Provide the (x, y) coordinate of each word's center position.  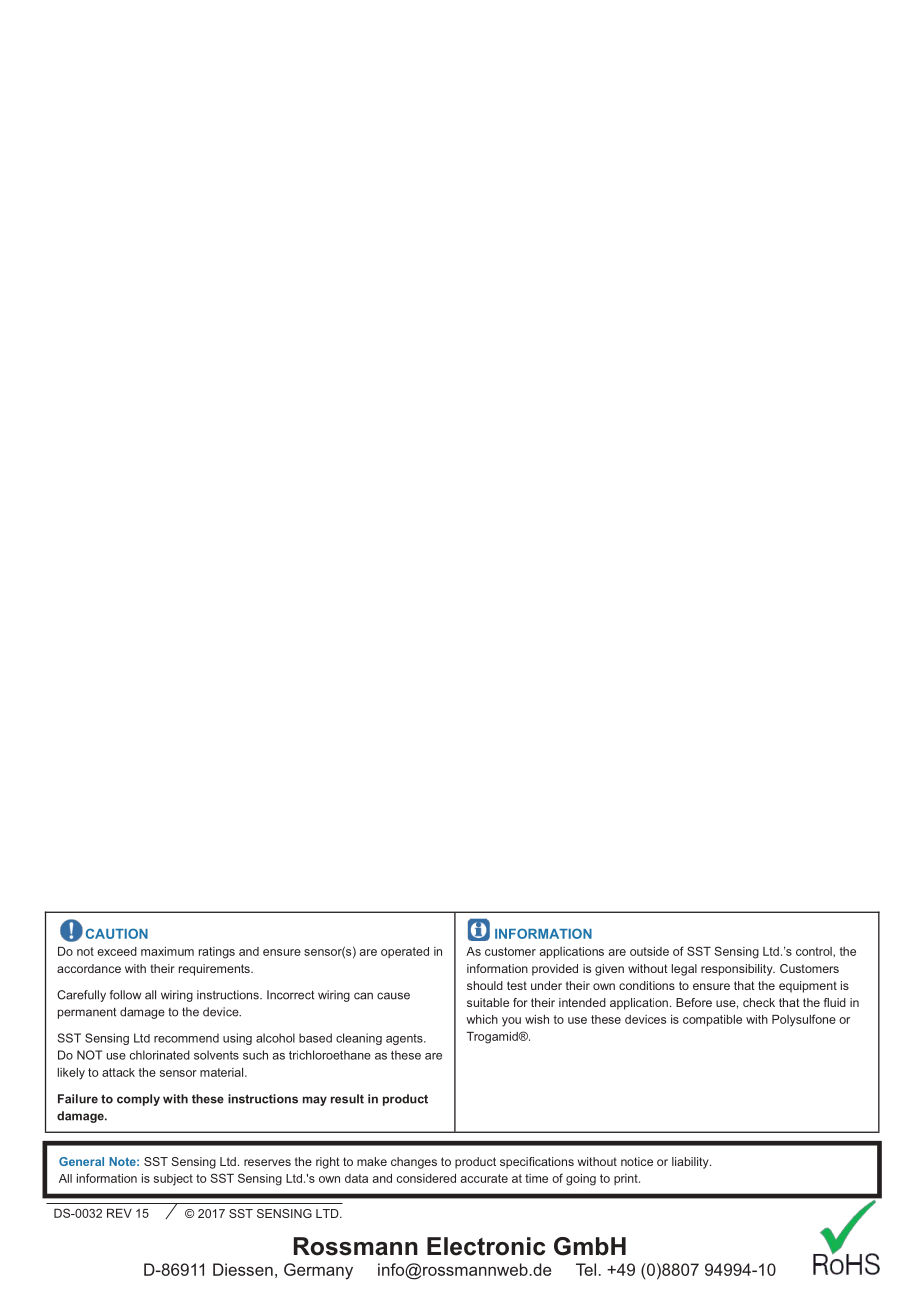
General (81, 1161)
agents (405, 1039)
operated (405, 952)
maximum (167, 951)
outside (649, 951)
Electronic (486, 1246)
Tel (586, 1269)
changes (414, 1163)
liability (691, 1163)
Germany (318, 1271)
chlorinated (160, 1055)
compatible (712, 1020)
